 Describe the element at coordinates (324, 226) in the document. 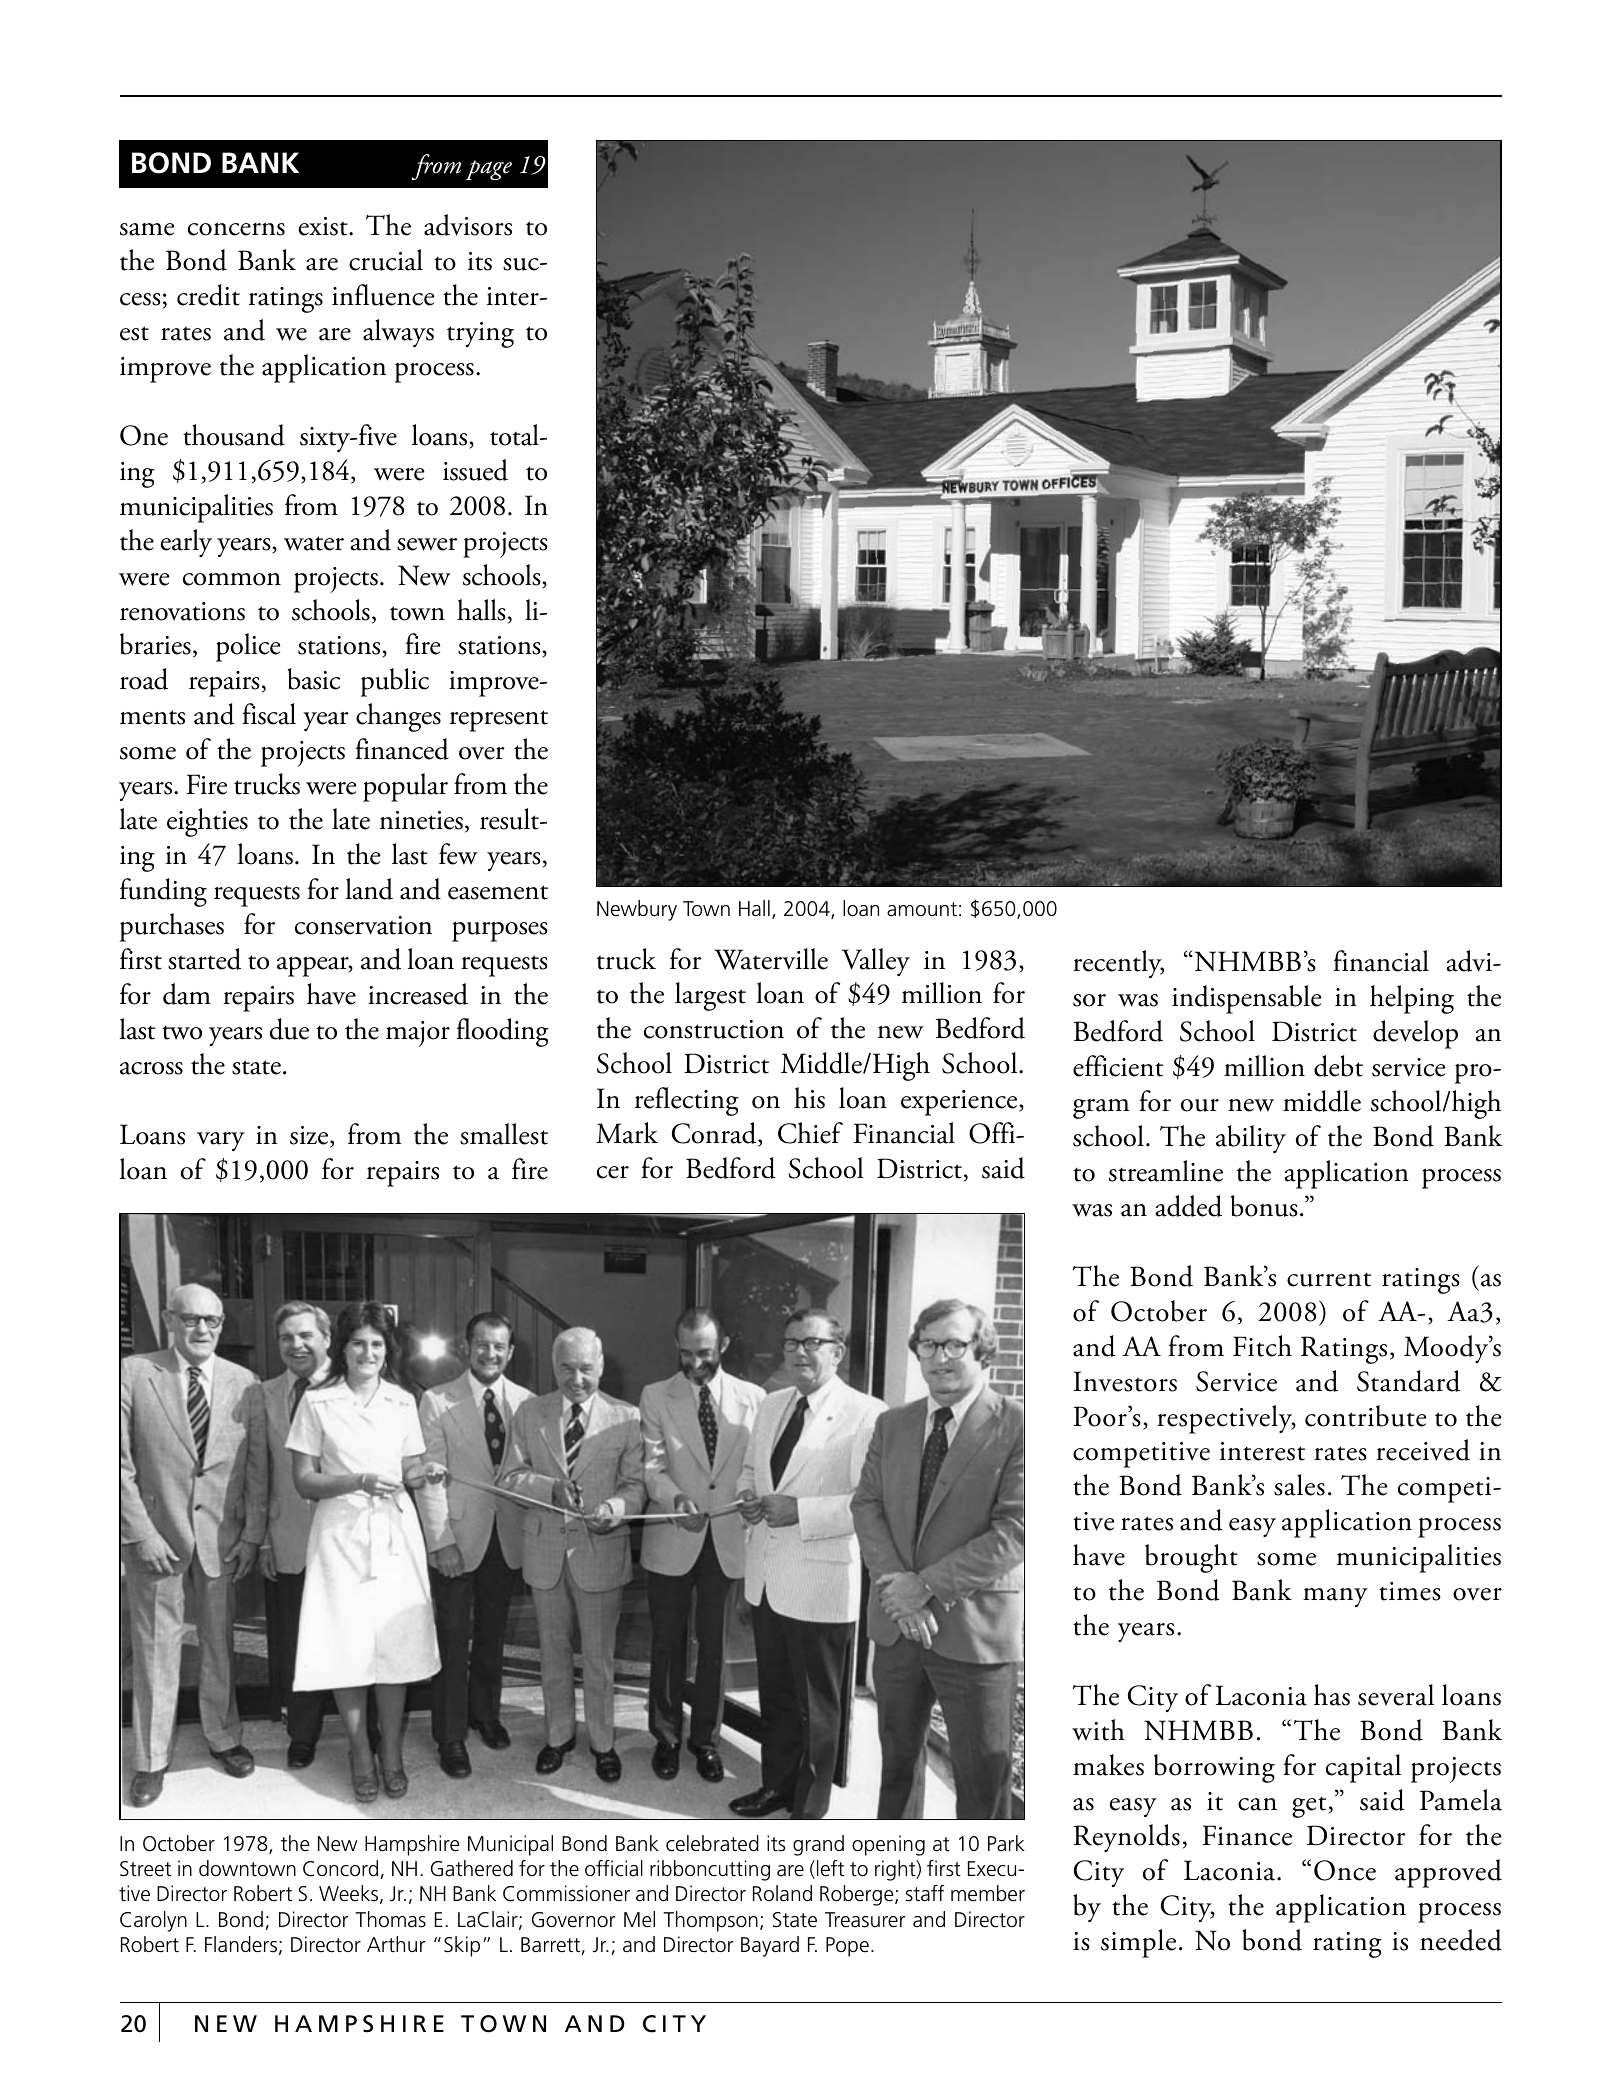

I see `exist` at that location.
